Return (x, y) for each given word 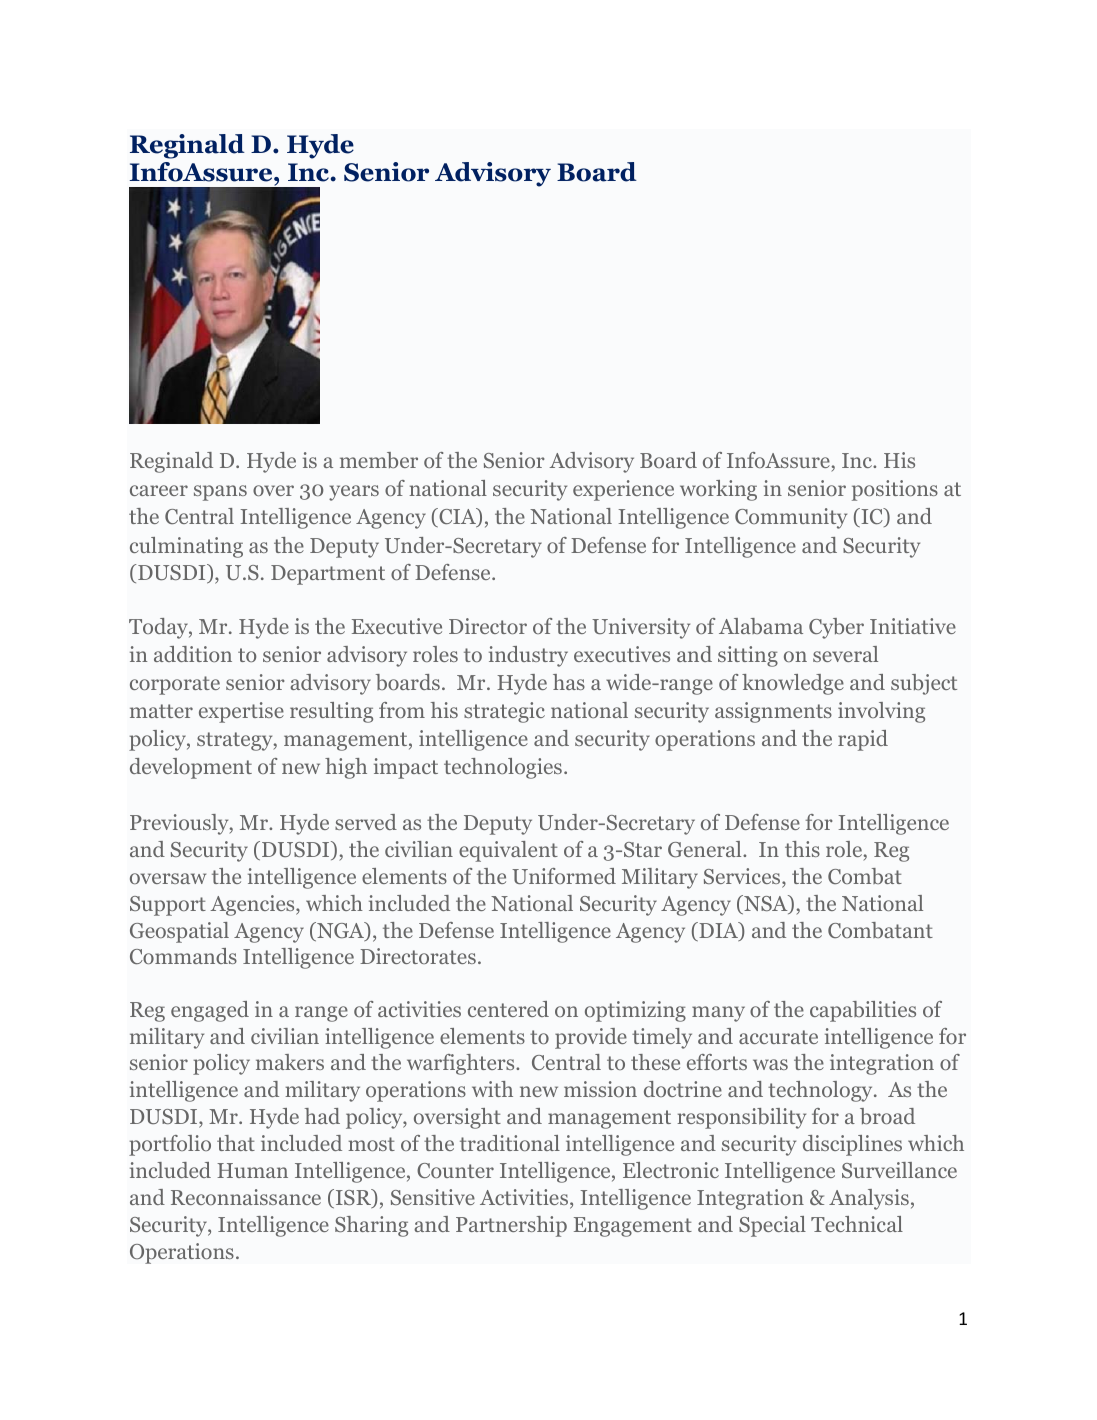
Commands (183, 956)
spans (220, 493)
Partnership (511, 1226)
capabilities (863, 1011)
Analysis (869, 1199)
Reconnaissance (246, 1197)
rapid (863, 740)
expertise (241, 712)
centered (508, 1009)
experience (623, 490)
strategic (504, 712)
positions (895, 490)
